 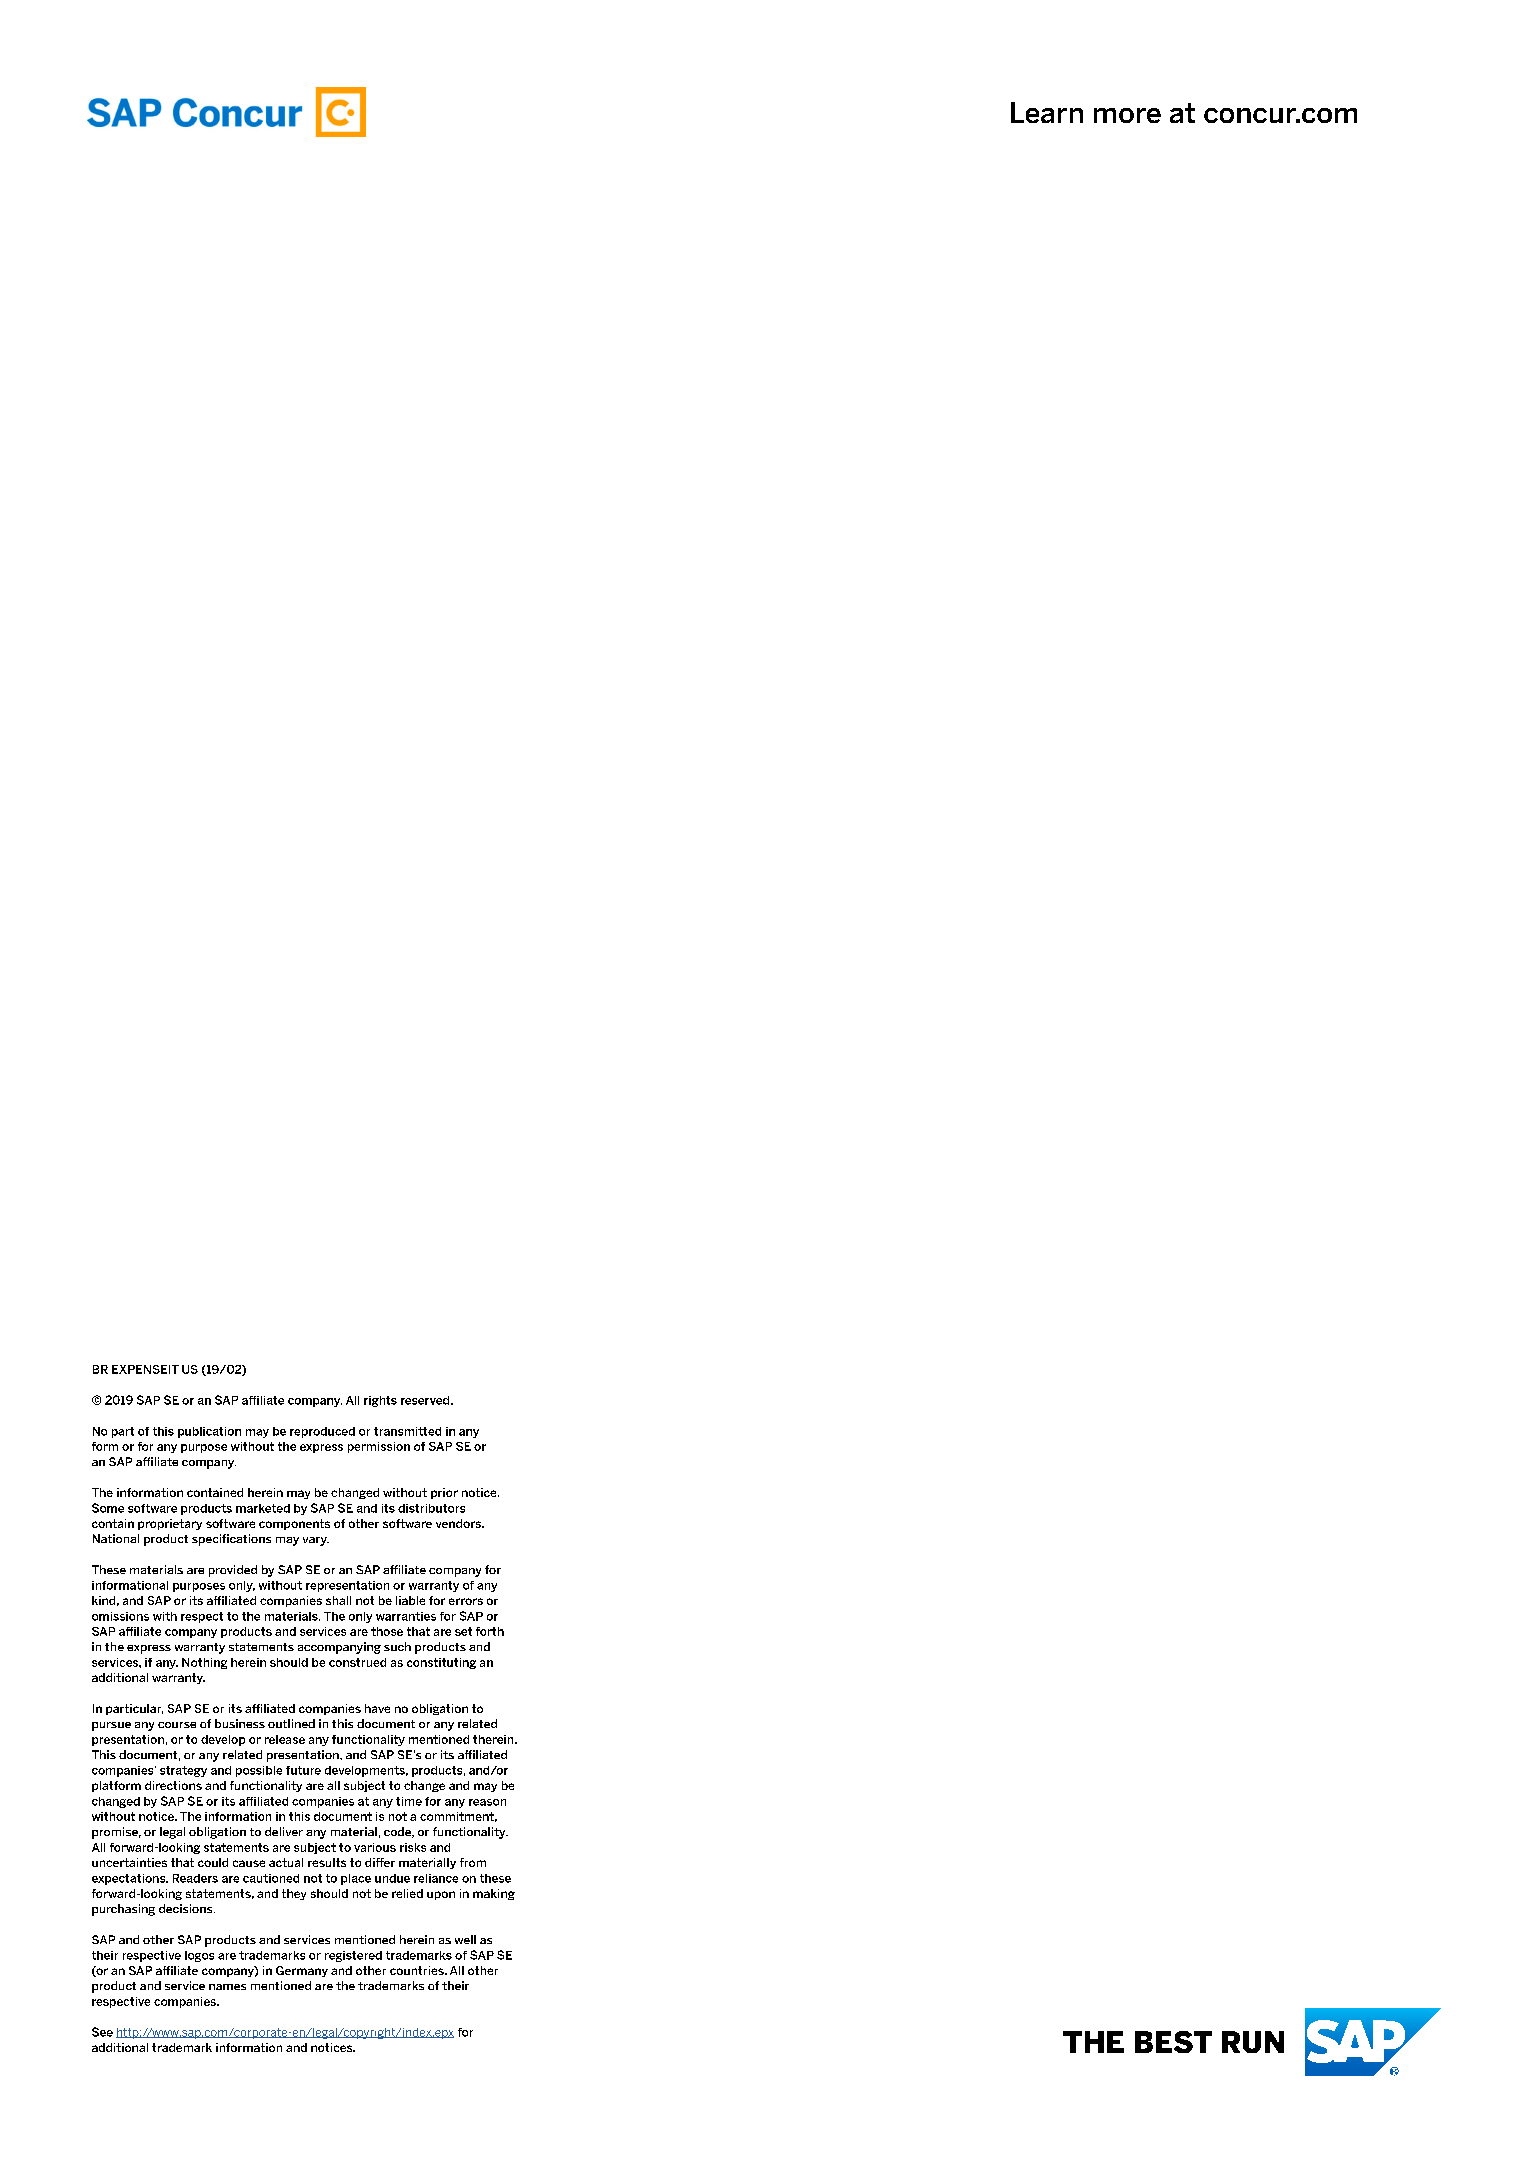 I want to click on reserved, so click(x=426, y=1400).
